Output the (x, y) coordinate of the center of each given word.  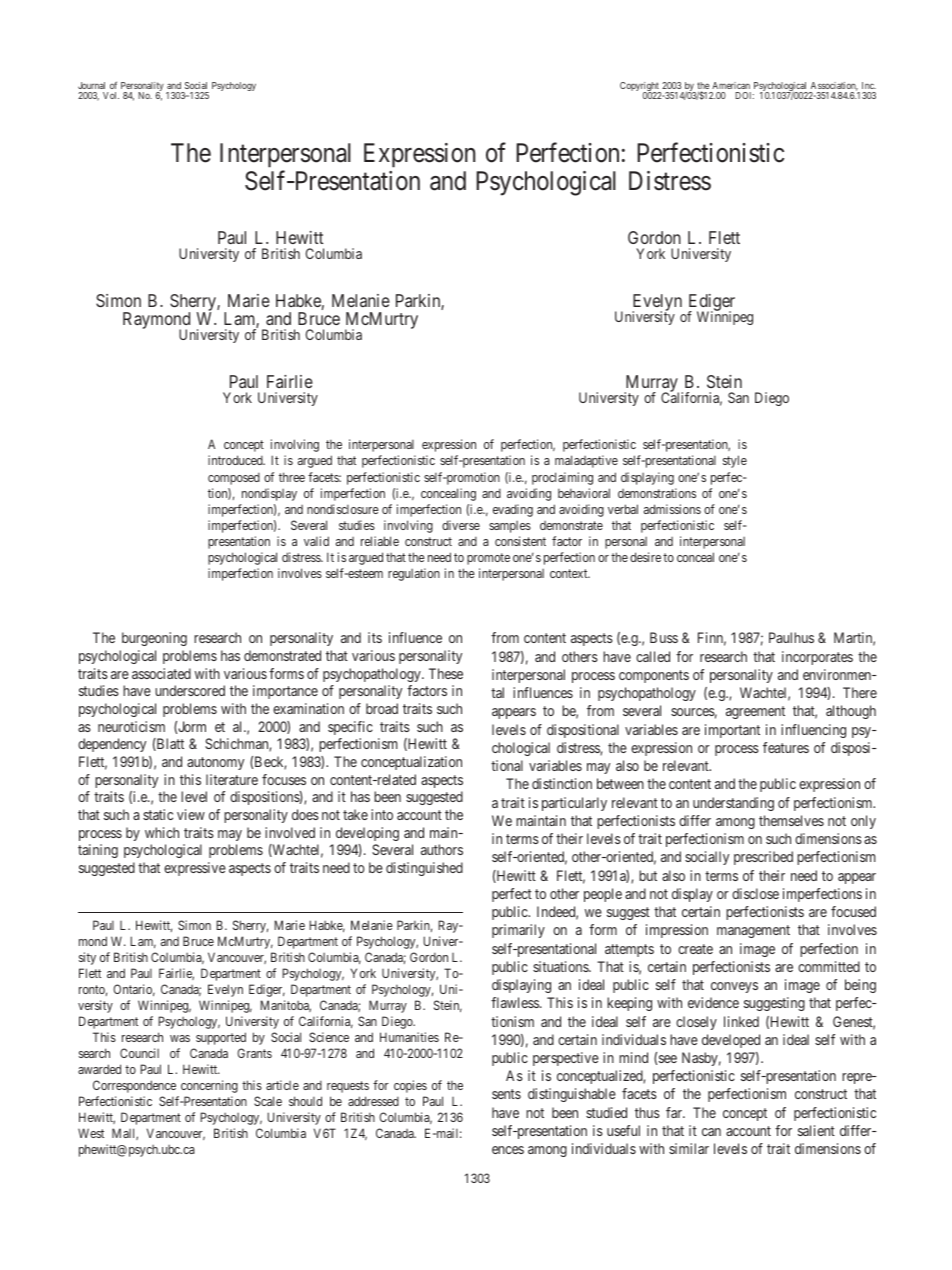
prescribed (763, 858)
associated (161, 673)
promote (488, 559)
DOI (744, 95)
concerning (209, 1086)
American (730, 87)
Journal (93, 87)
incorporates (817, 658)
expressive (195, 869)
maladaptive (586, 461)
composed (234, 479)
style (735, 461)
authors (442, 849)
